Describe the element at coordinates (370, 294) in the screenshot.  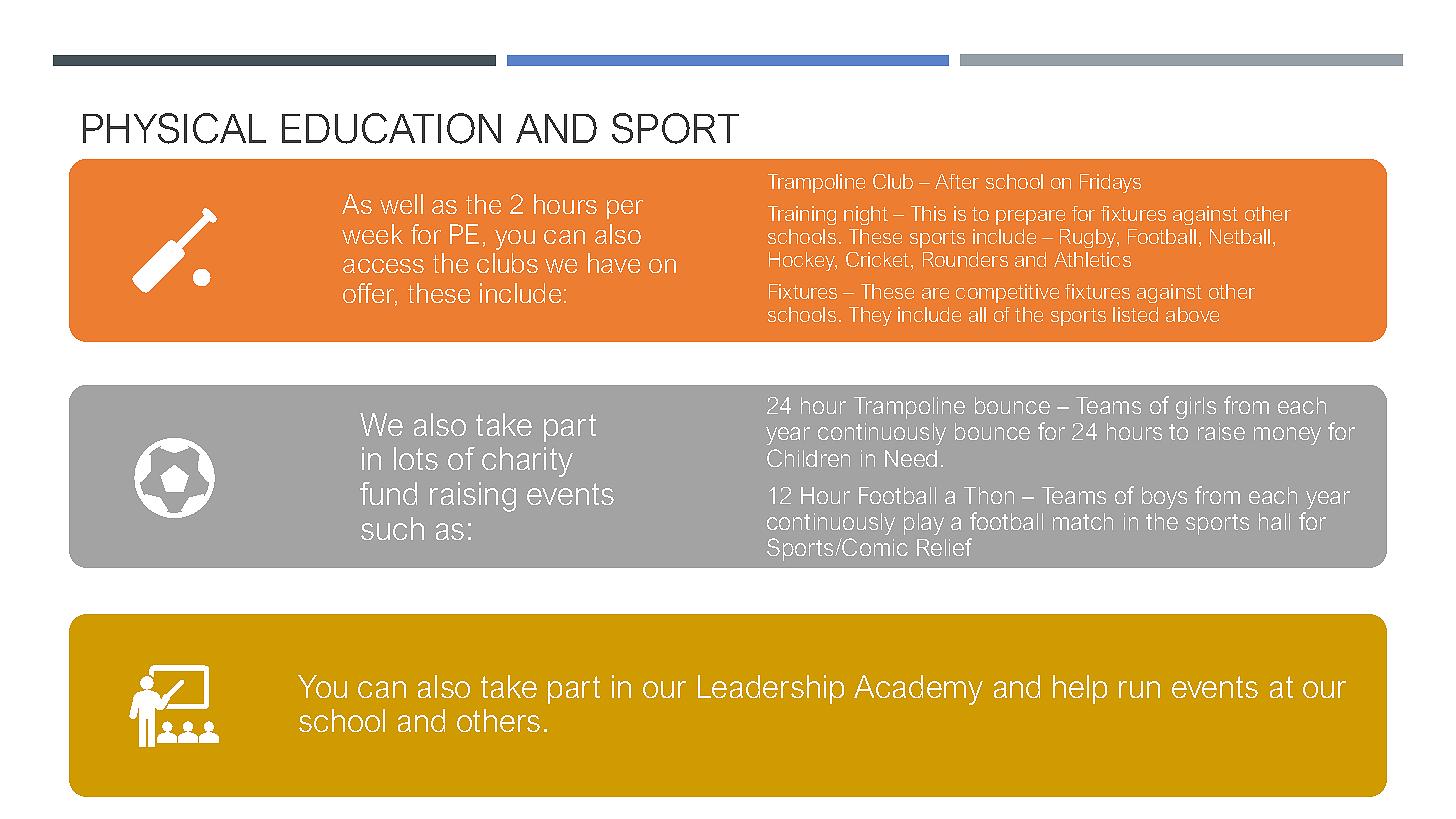
I see `offer` at that location.
